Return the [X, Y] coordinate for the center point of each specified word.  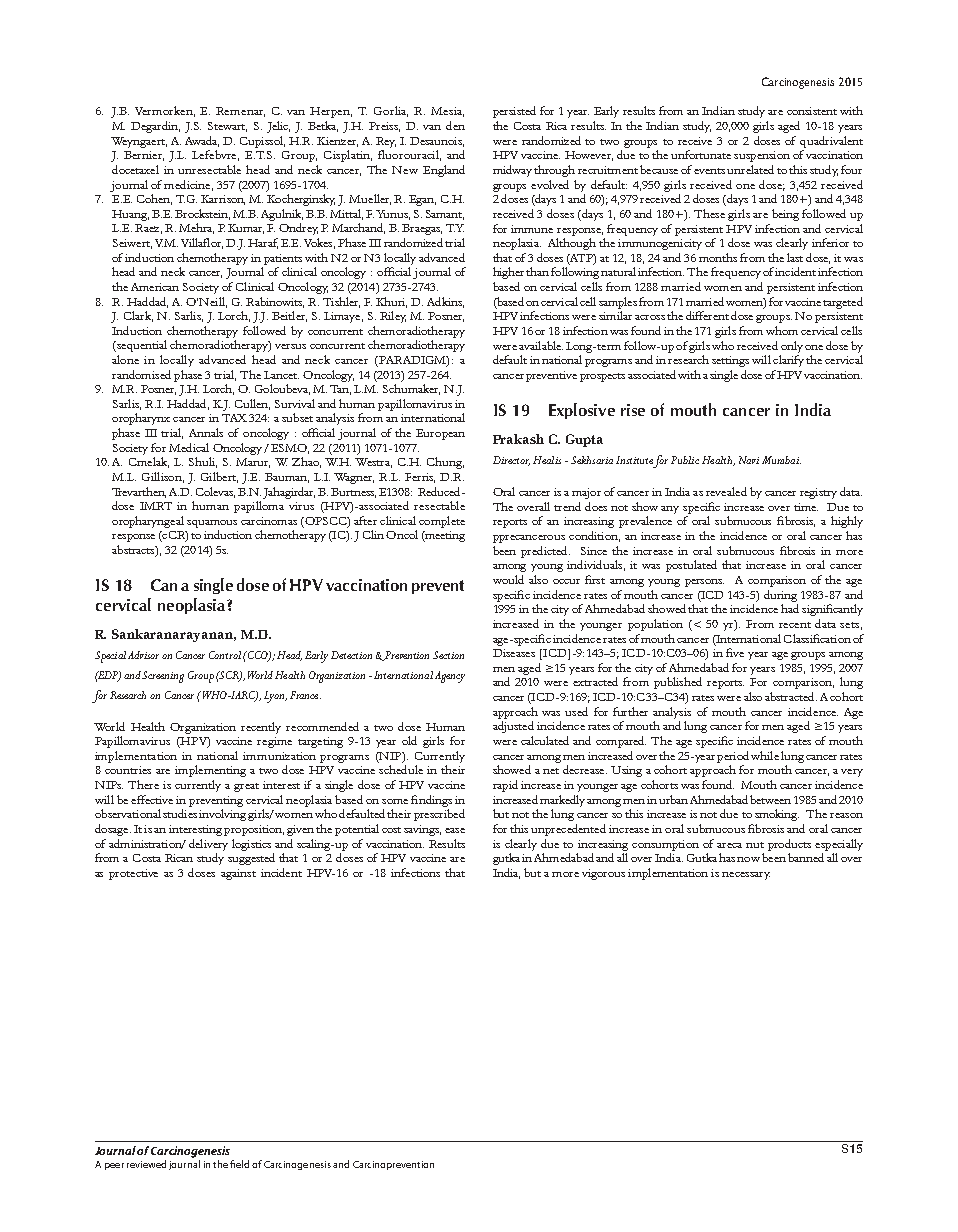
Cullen [252, 404]
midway [512, 171]
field [239, 1164]
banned [806, 857]
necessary [746, 876]
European [440, 434]
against [238, 874]
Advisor [143, 655]
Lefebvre [215, 155]
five [735, 652]
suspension [762, 156]
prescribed [439, 815]
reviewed [146, 1164]
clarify [788, 361]
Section [448, 655]
